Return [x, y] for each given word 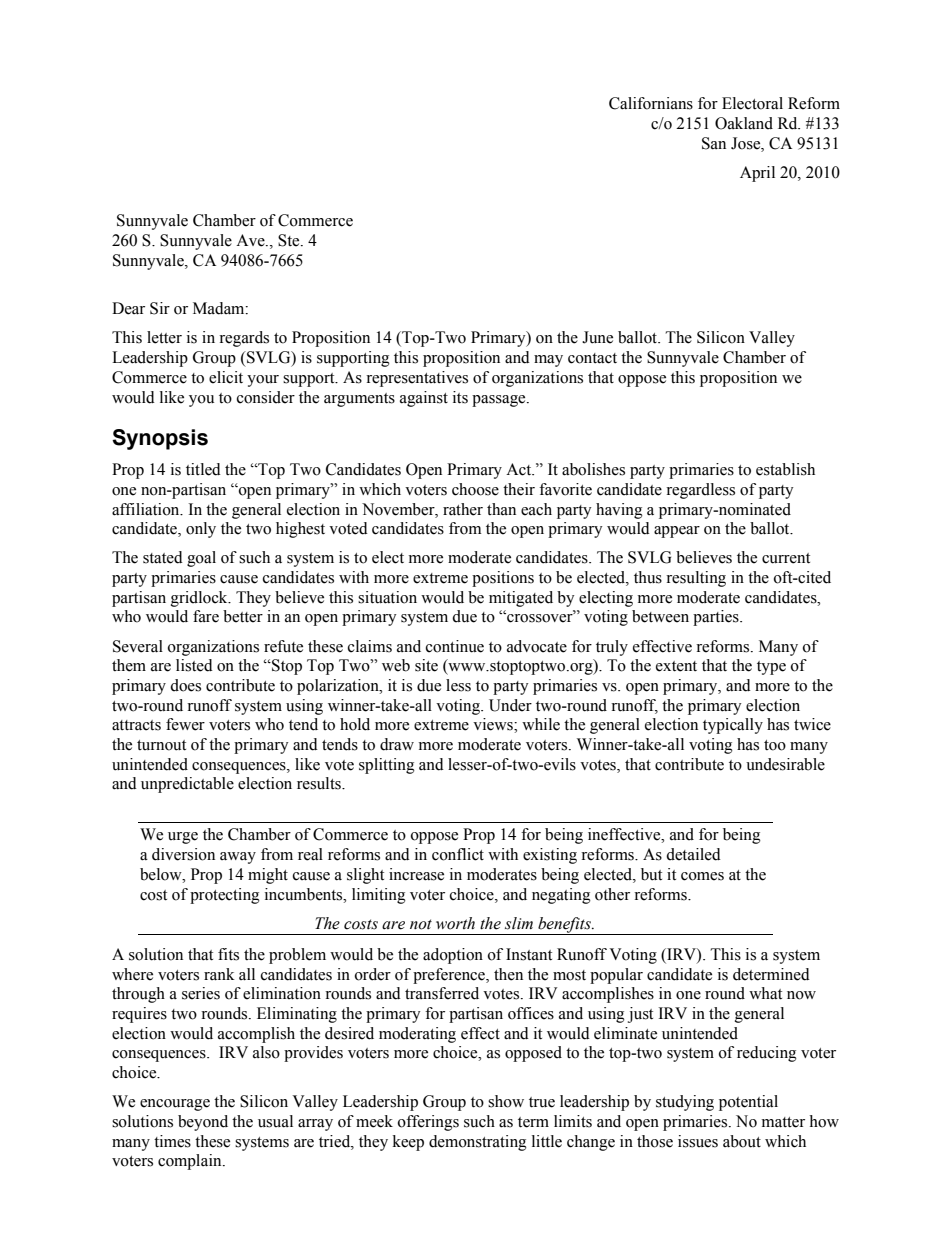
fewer [185, 724]
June [597, 337]
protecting [225, 896]
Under [510, 705]
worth [455, 923]
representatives [417, 379]
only [201, 530]
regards [244, 339]
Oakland [744, 123]
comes [702, 876]
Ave [251, 240]
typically [733, 726]
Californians [651, 103]
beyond [203, 1123]
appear [677, 532]
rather [463, 509]
